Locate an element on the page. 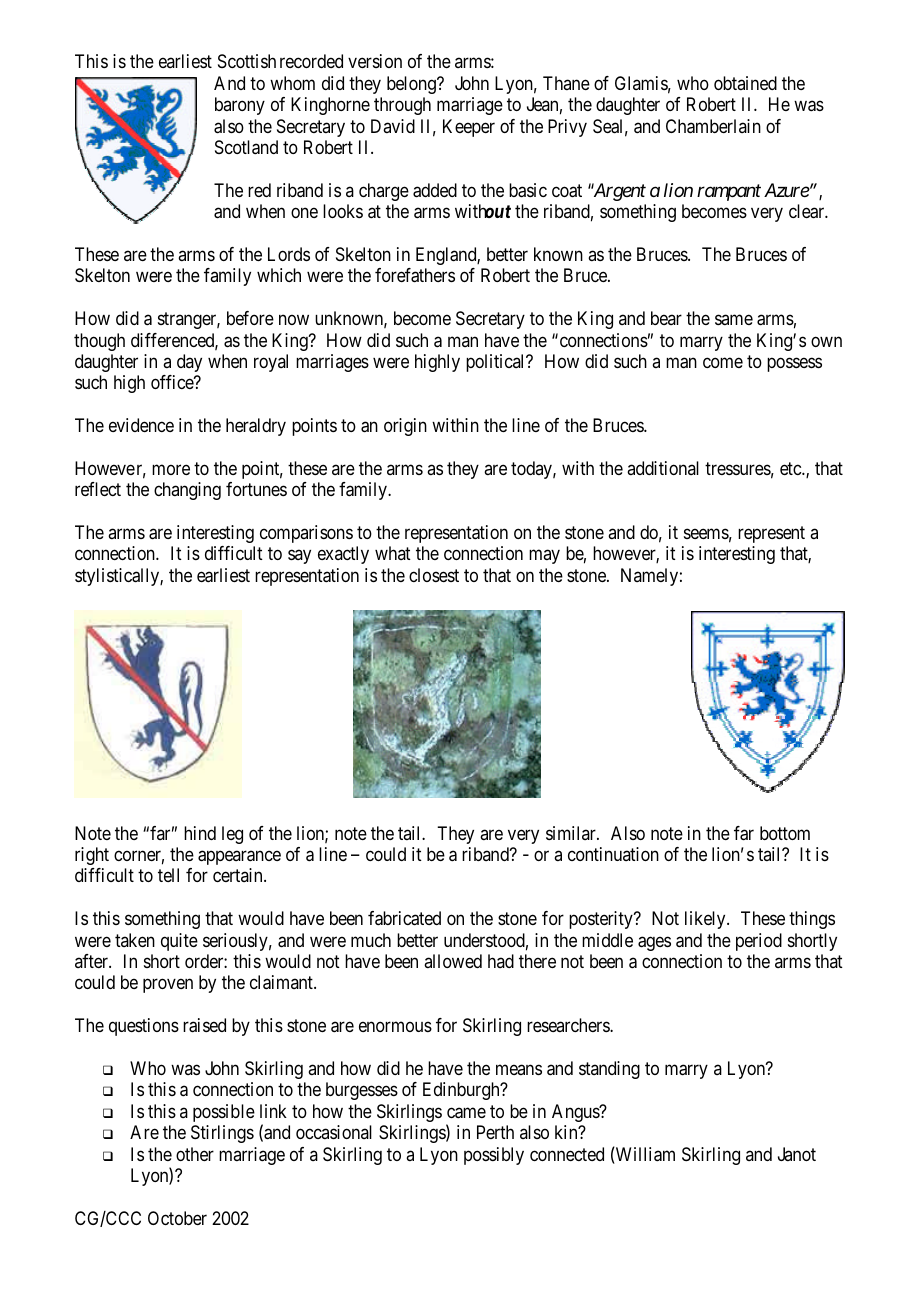 The width and height of the page is (924, 1307). more is located at coordinates (171, 470).
